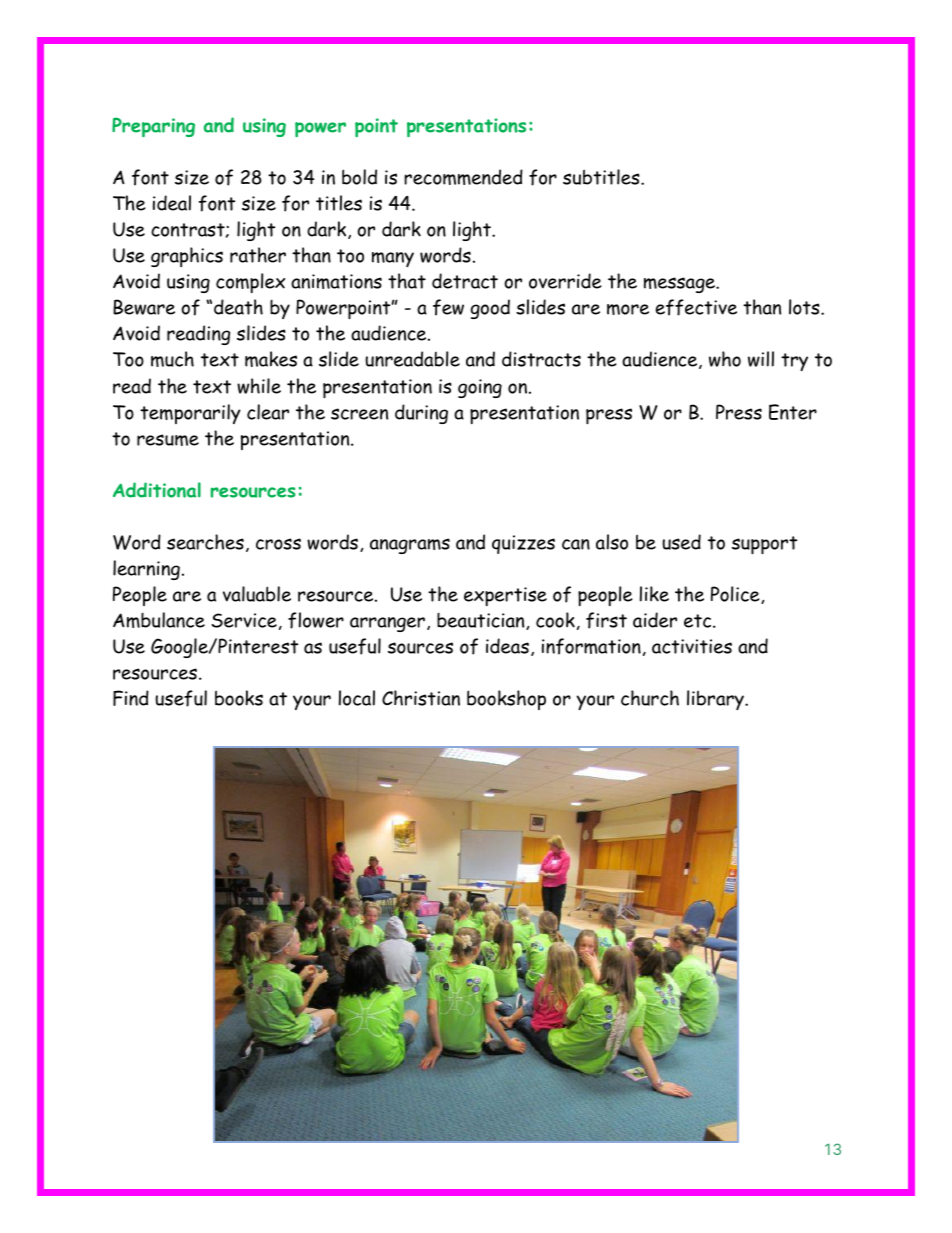 The image size is (952, 1233). What do you see at coordinates (764, 545) in the screenshot?
I see `support` at bounding box center [764, 545].
